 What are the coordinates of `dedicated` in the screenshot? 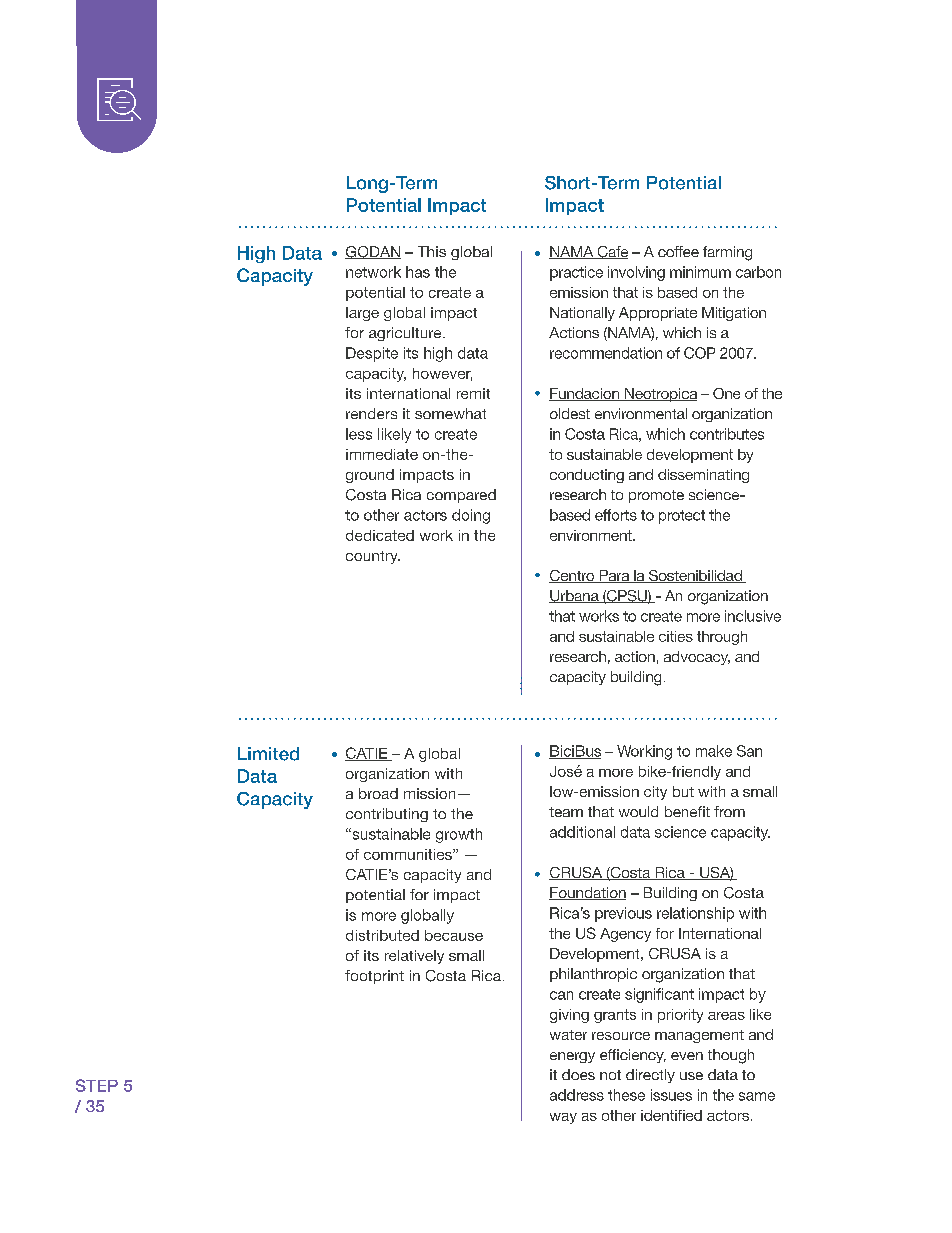 It's located at (380, 535).
